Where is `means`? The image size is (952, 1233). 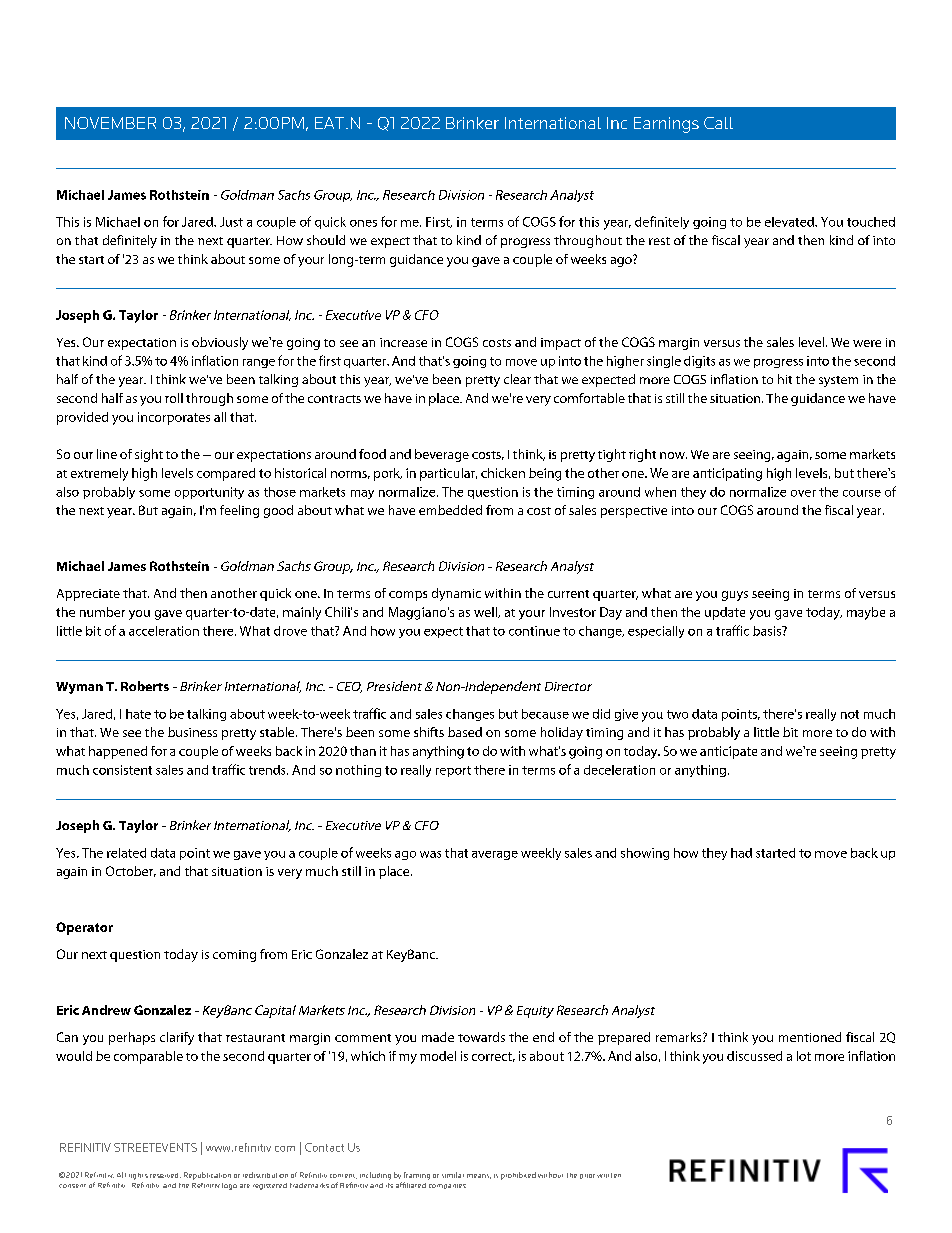
means is located at coordinates (479, 1176).
